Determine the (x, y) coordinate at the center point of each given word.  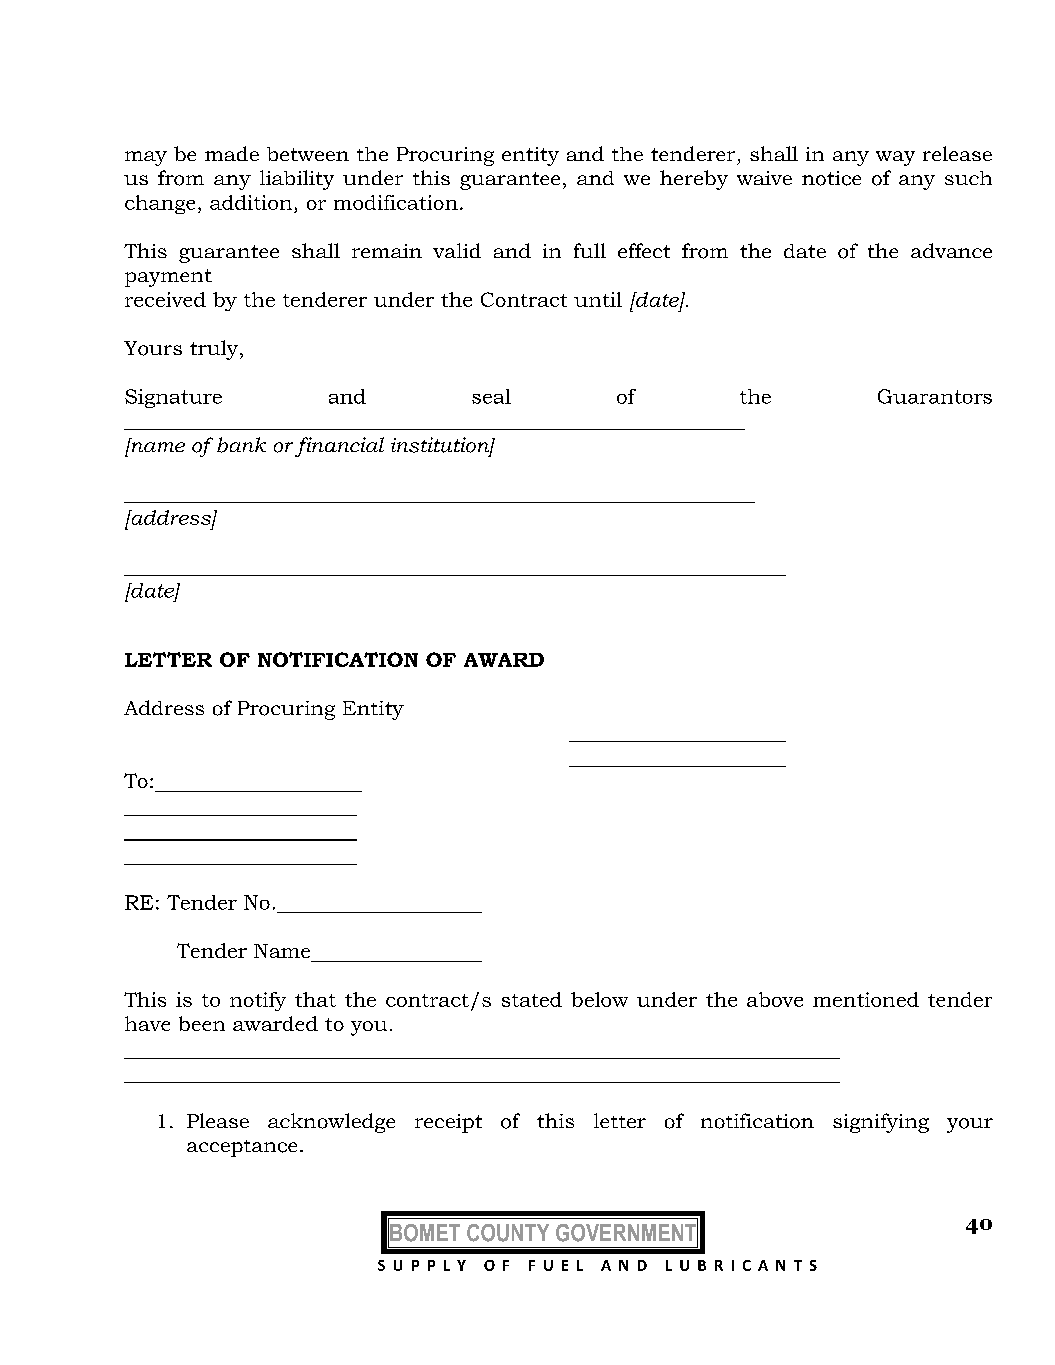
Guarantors (935, 396)
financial (339, 447)
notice (831, 178)
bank (241, 445)
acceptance (242, 1148)
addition (251, 202)
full (590, 250)
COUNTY (508, 1233)
